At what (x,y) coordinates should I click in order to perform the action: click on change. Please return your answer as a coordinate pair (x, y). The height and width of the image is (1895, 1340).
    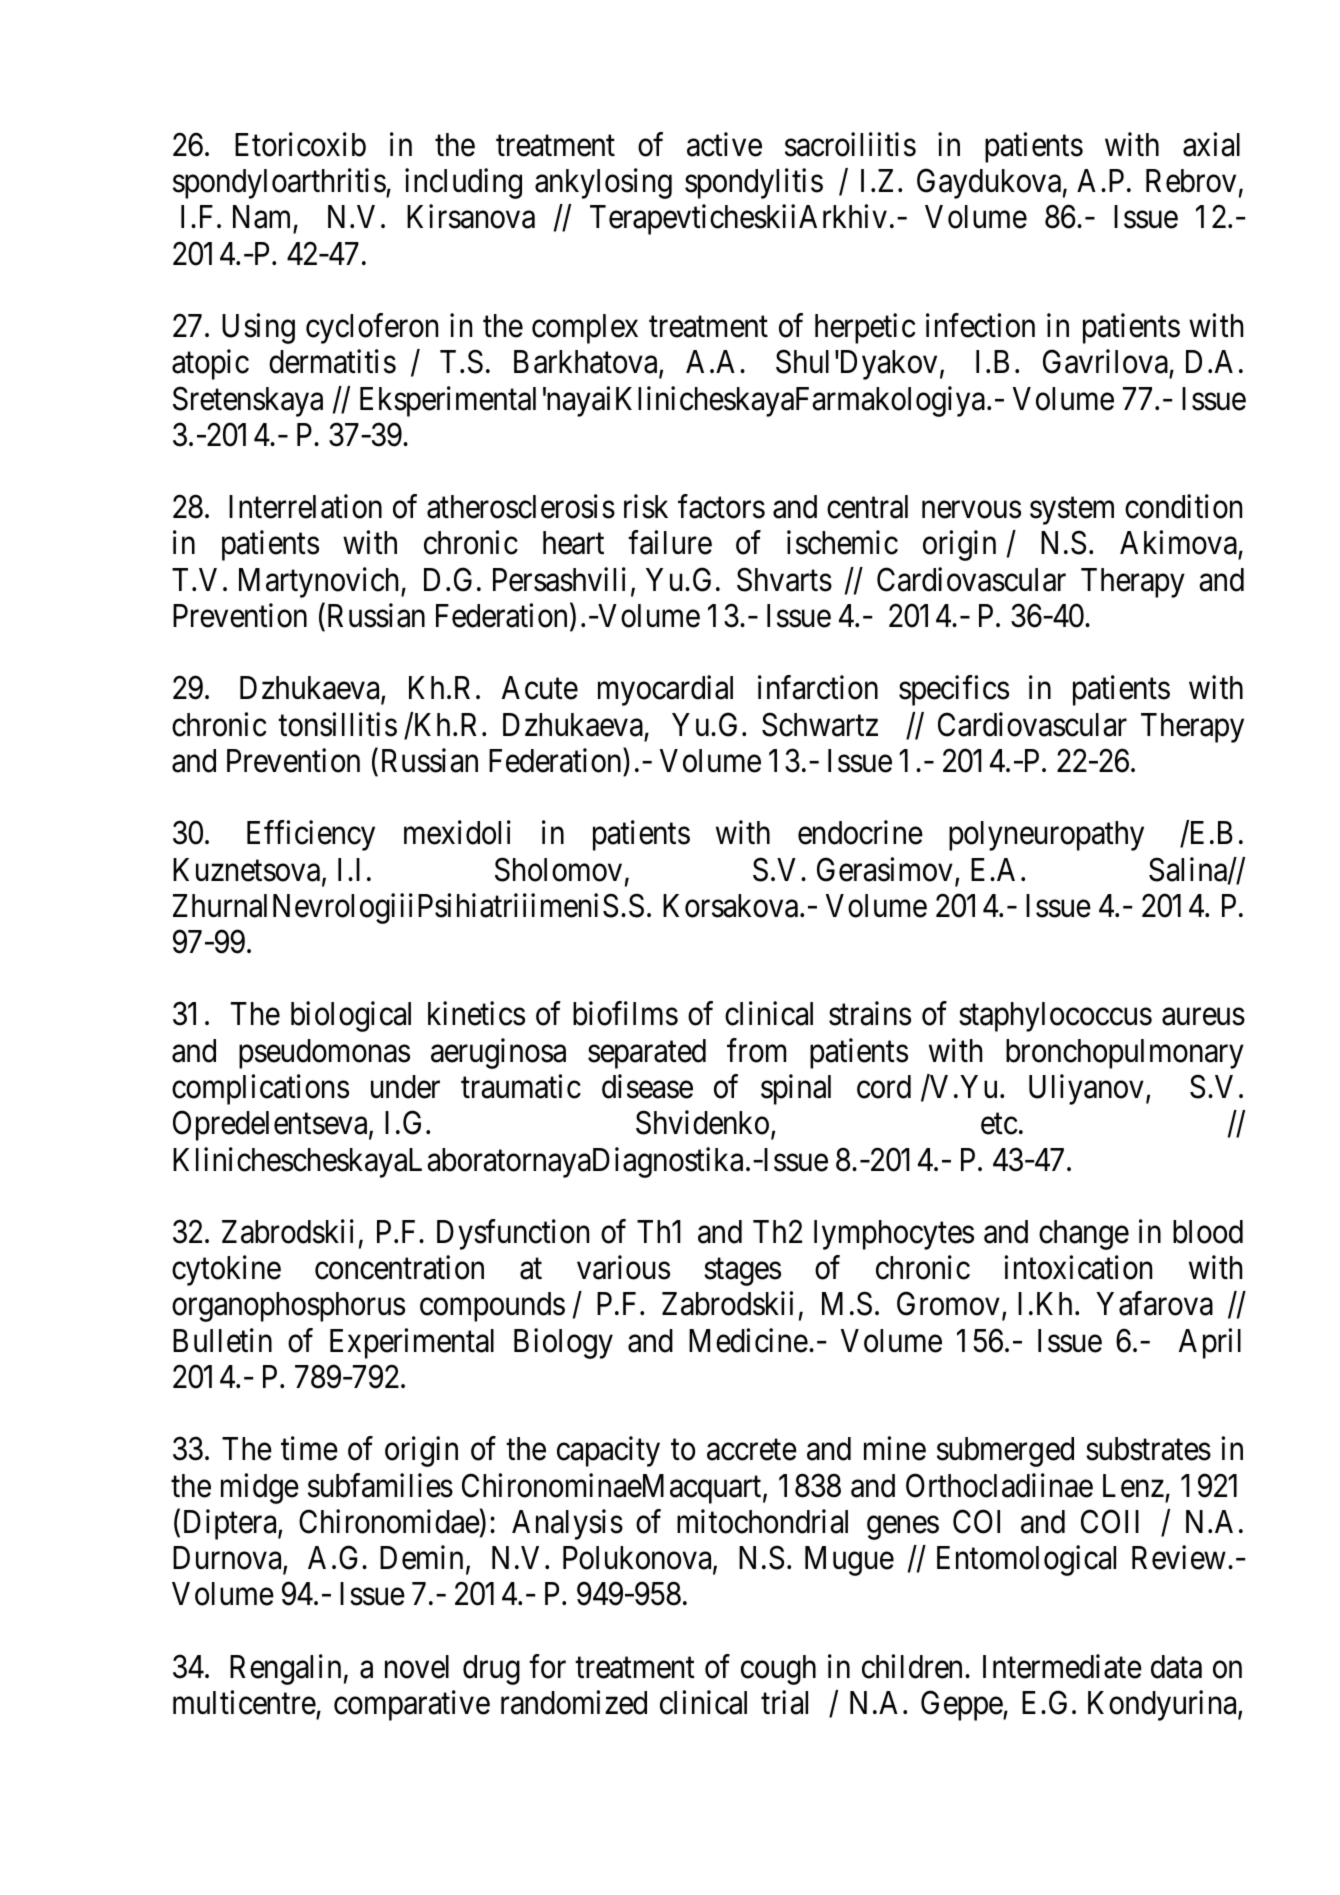
    Looking at the image, I should click on (1084, 1235).
